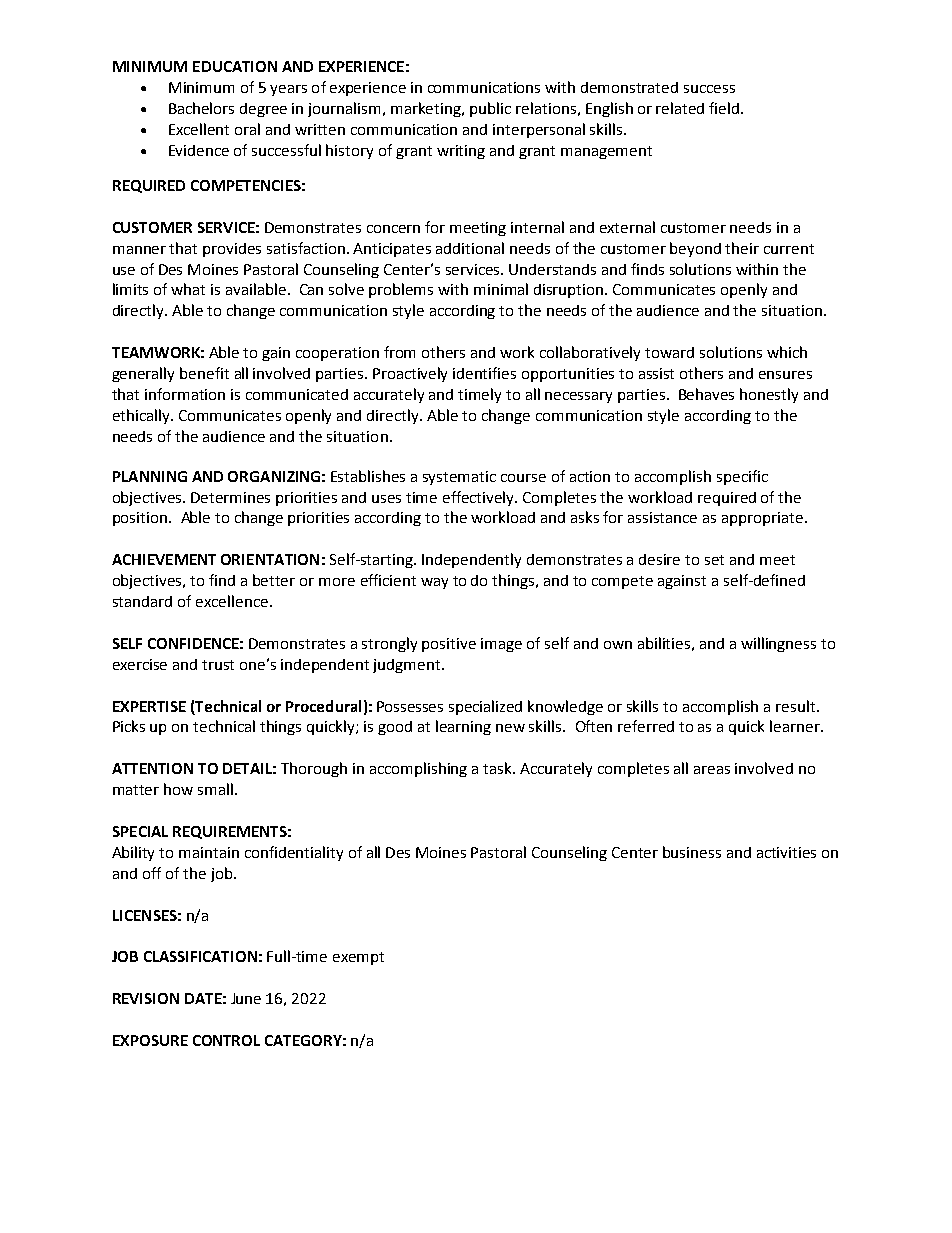 Image resolution: width=952 pixels, height=1233 pixels. I want to click on business, so click(692, 852).
